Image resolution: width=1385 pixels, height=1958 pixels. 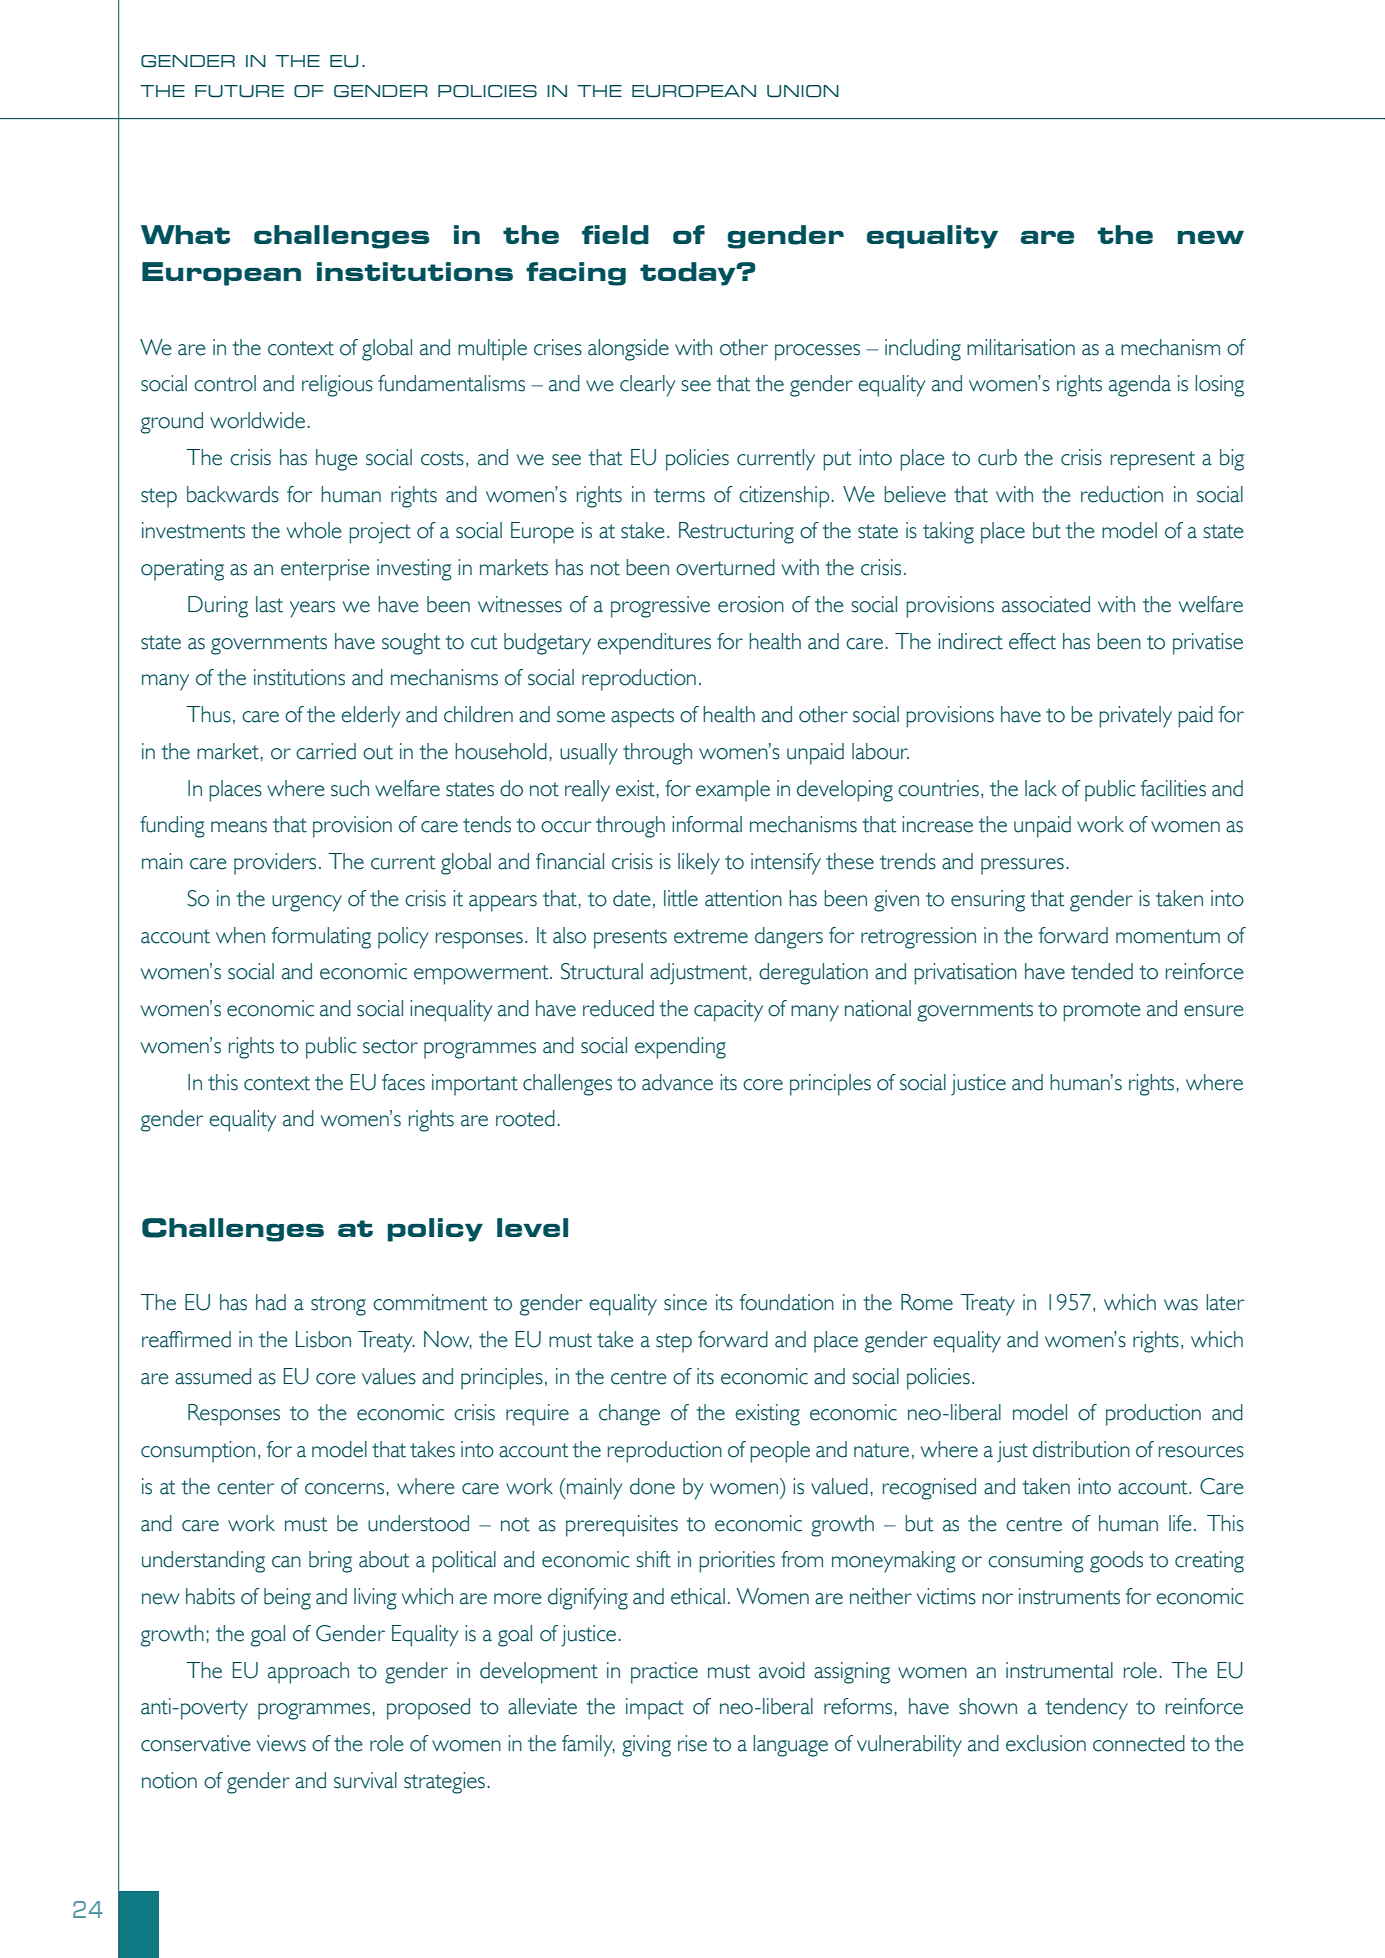 I want to click on impact, so click(x=655, y=1709).
